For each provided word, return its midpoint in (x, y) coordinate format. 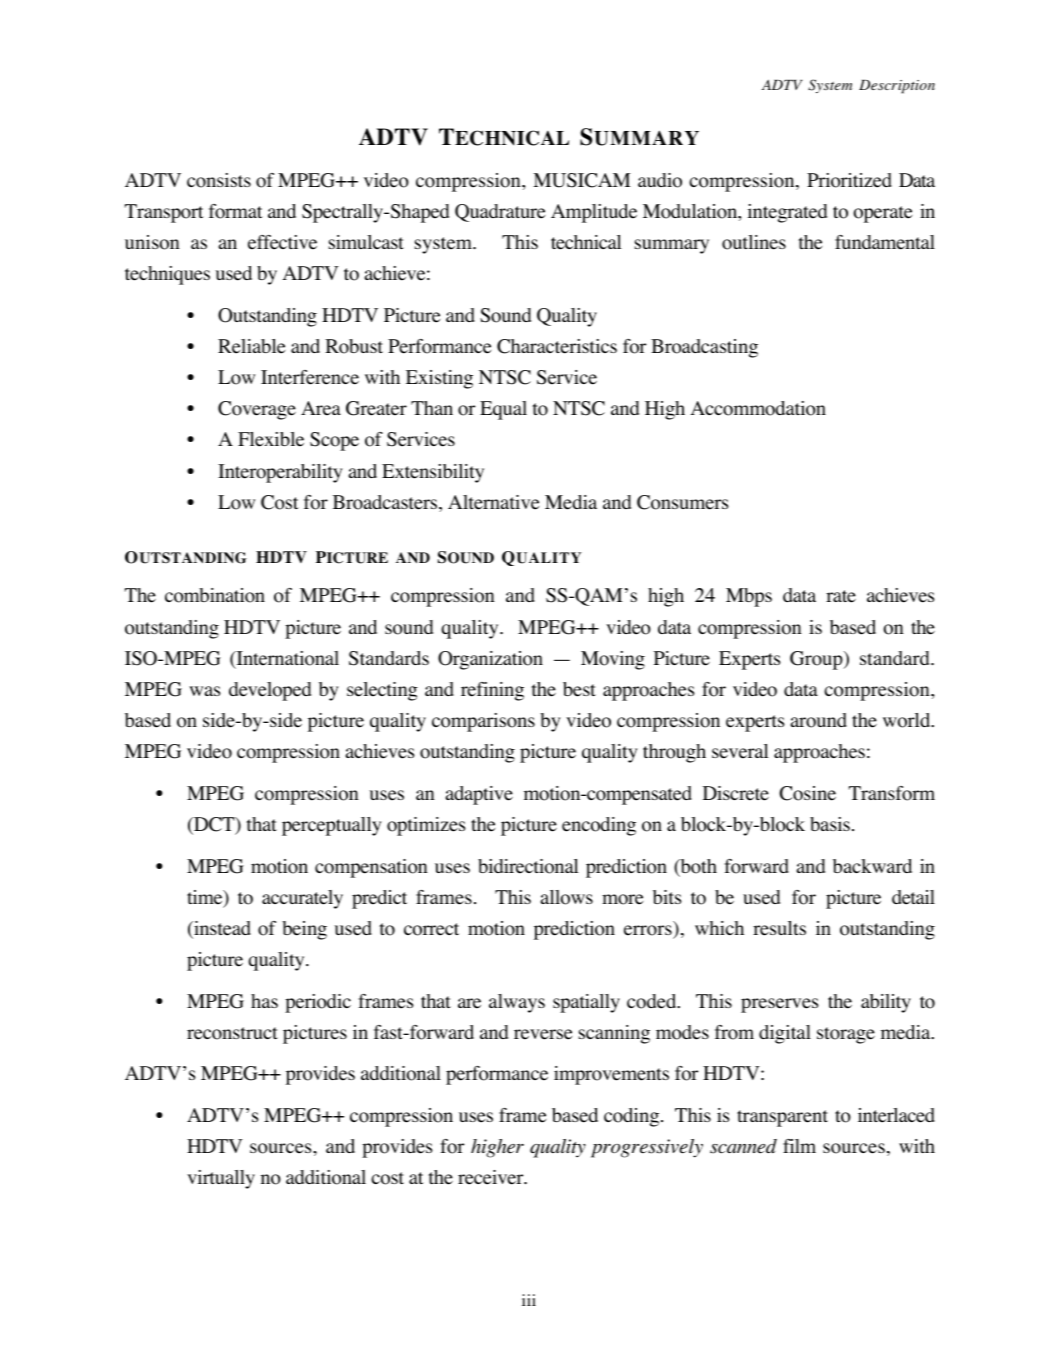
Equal (503, 410)
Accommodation (758, 408)
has (264, 1001)
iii (529, 1300)
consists (219, 180)
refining (492, 691)
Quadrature (500, 213)
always (517, 1003)
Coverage (257, 410)
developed (270, 691)
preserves (779, 1005)
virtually (221, 1179)
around (819, 720)
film (799, 1146)
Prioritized (849, 180)
